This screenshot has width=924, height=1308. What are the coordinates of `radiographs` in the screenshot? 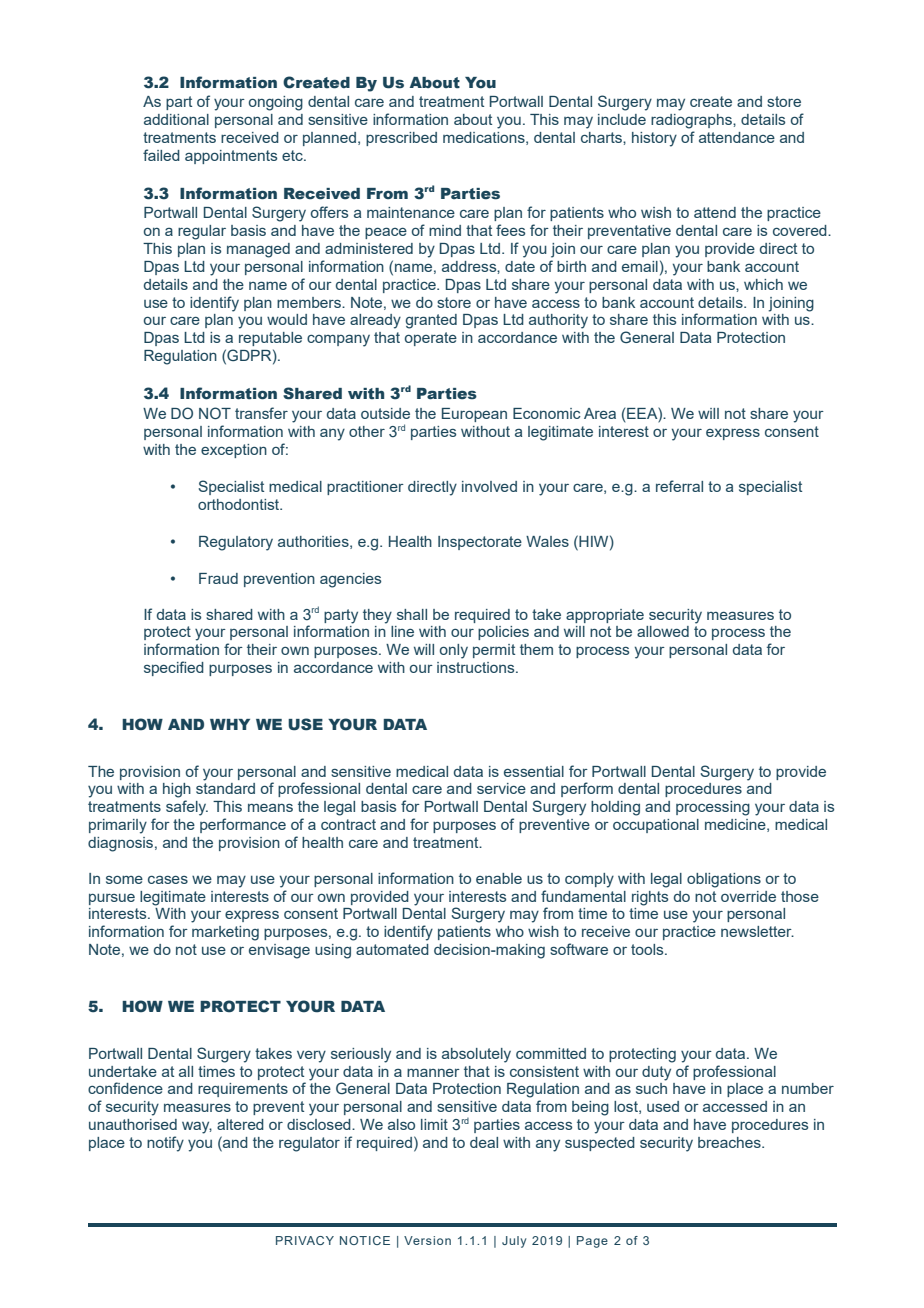 It's located at (692, 121).
